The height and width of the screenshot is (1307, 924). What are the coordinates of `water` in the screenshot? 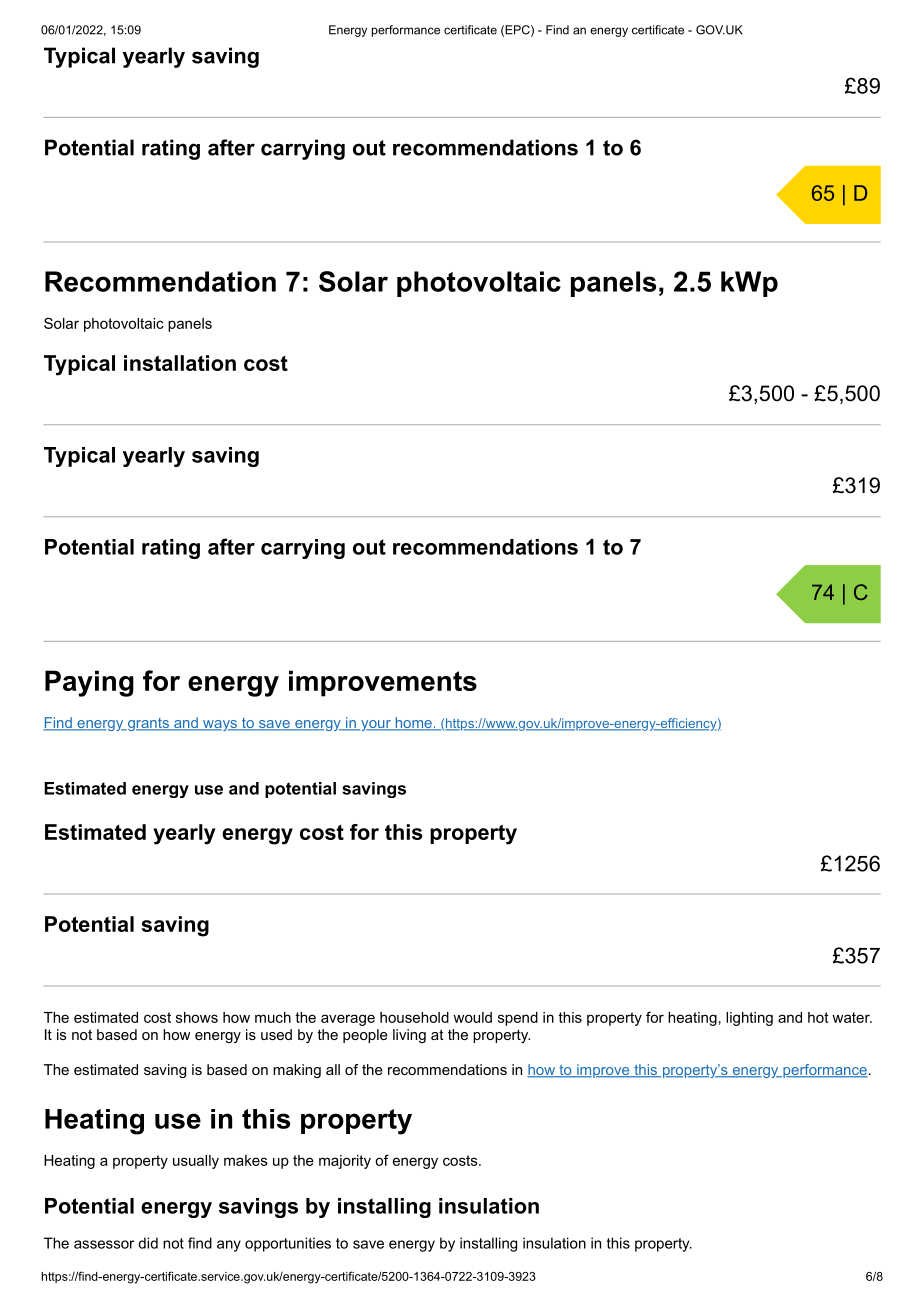 It's located at (852, 1017).
